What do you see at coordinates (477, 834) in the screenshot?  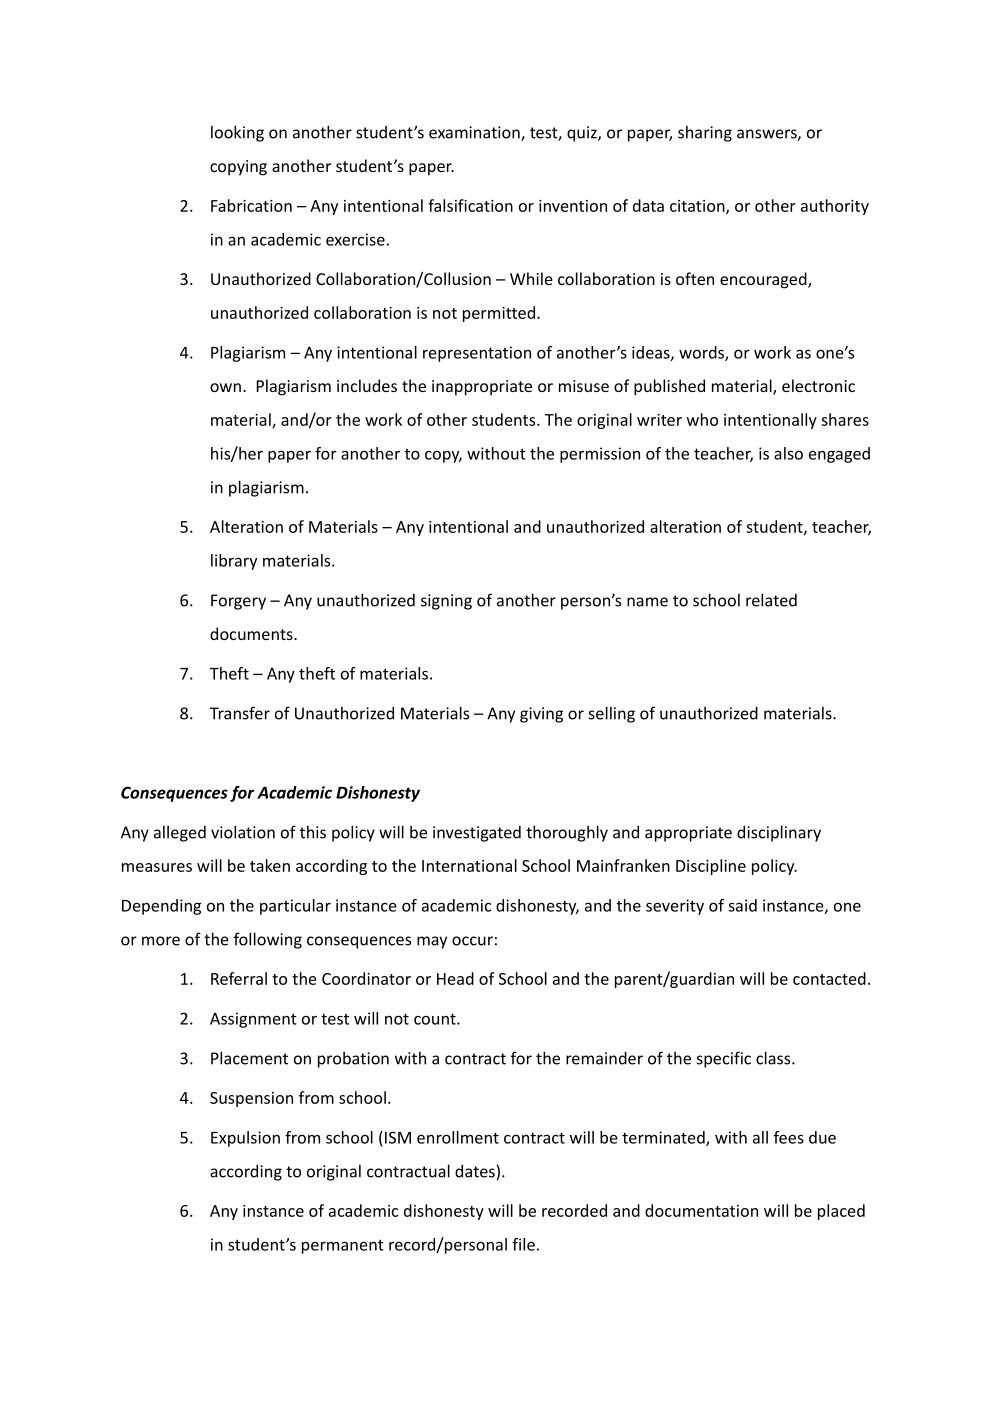 I see `investigated` at bounding box center [477, 834].
